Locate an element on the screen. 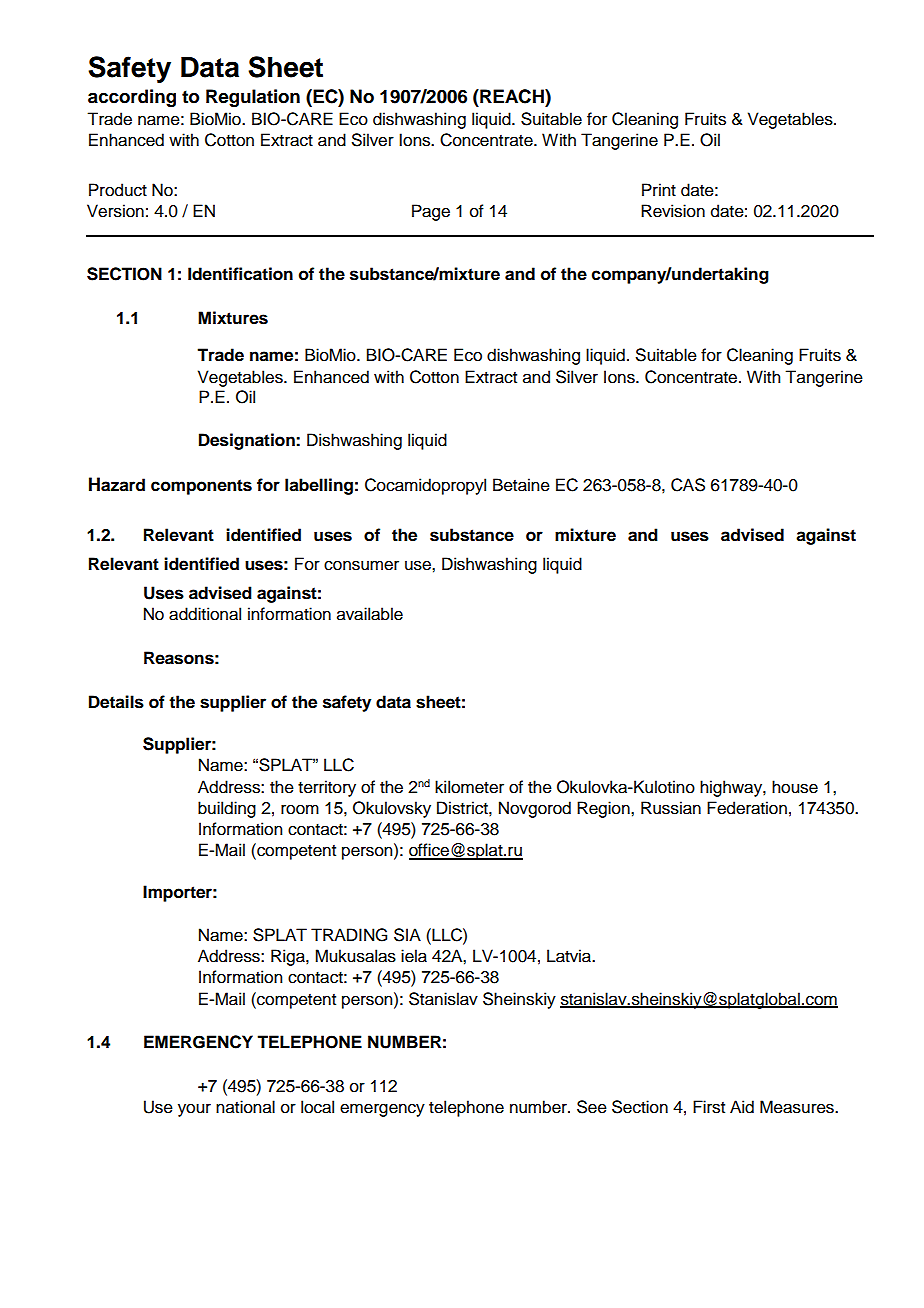  Regulation is located at coordinates (253, 98).
